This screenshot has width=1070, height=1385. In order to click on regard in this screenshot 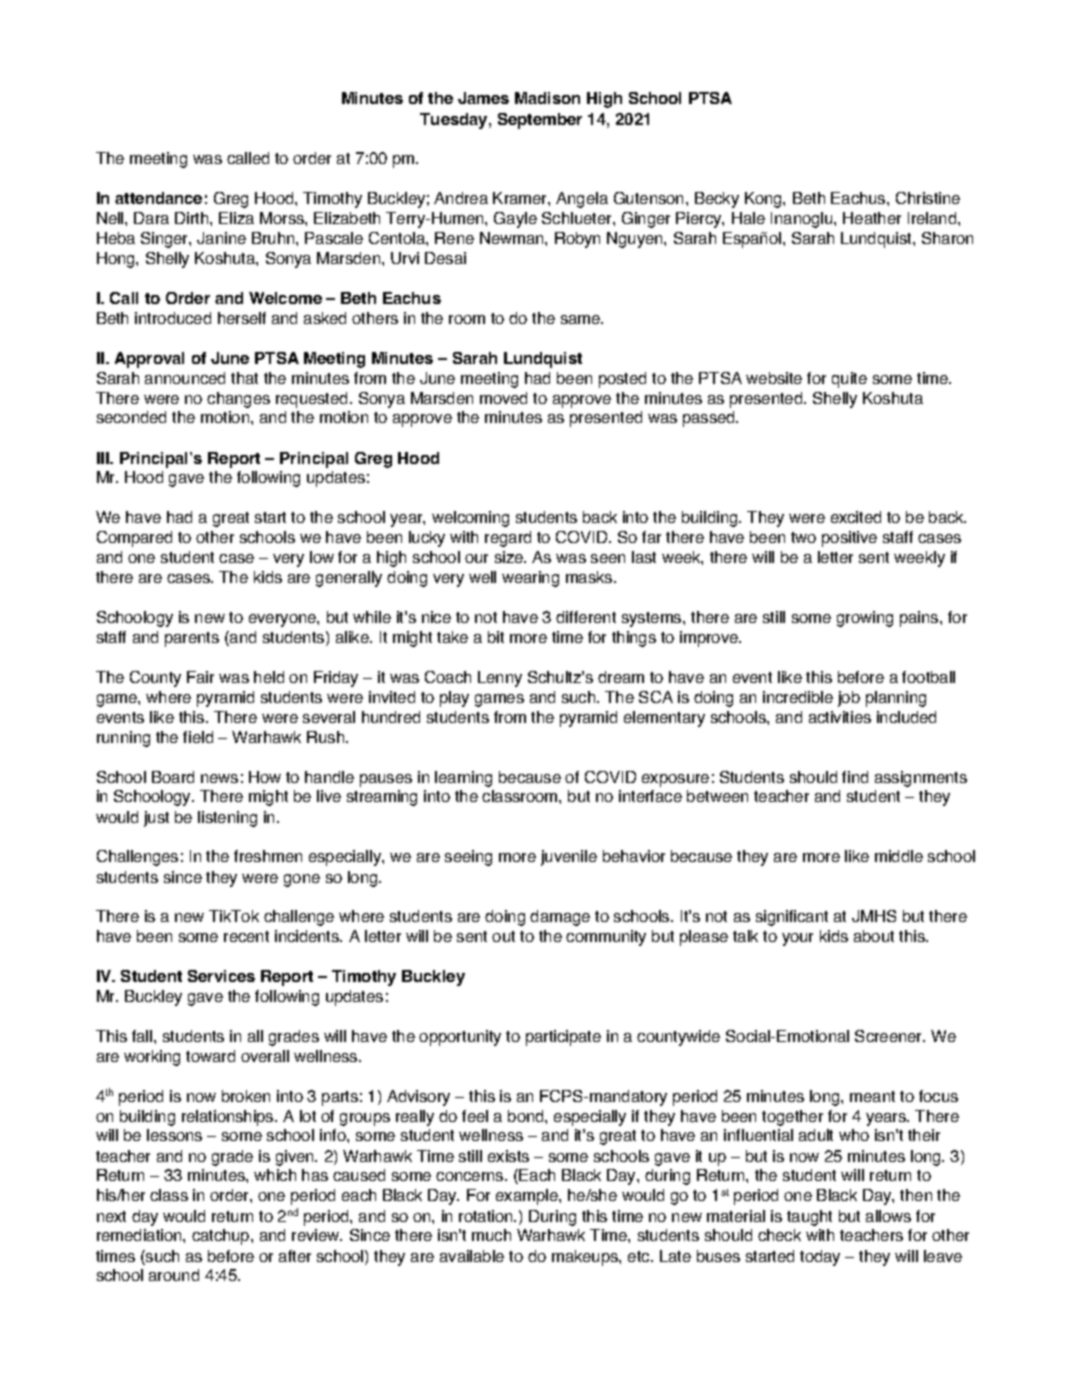, I will do `click(508, 539)`.
